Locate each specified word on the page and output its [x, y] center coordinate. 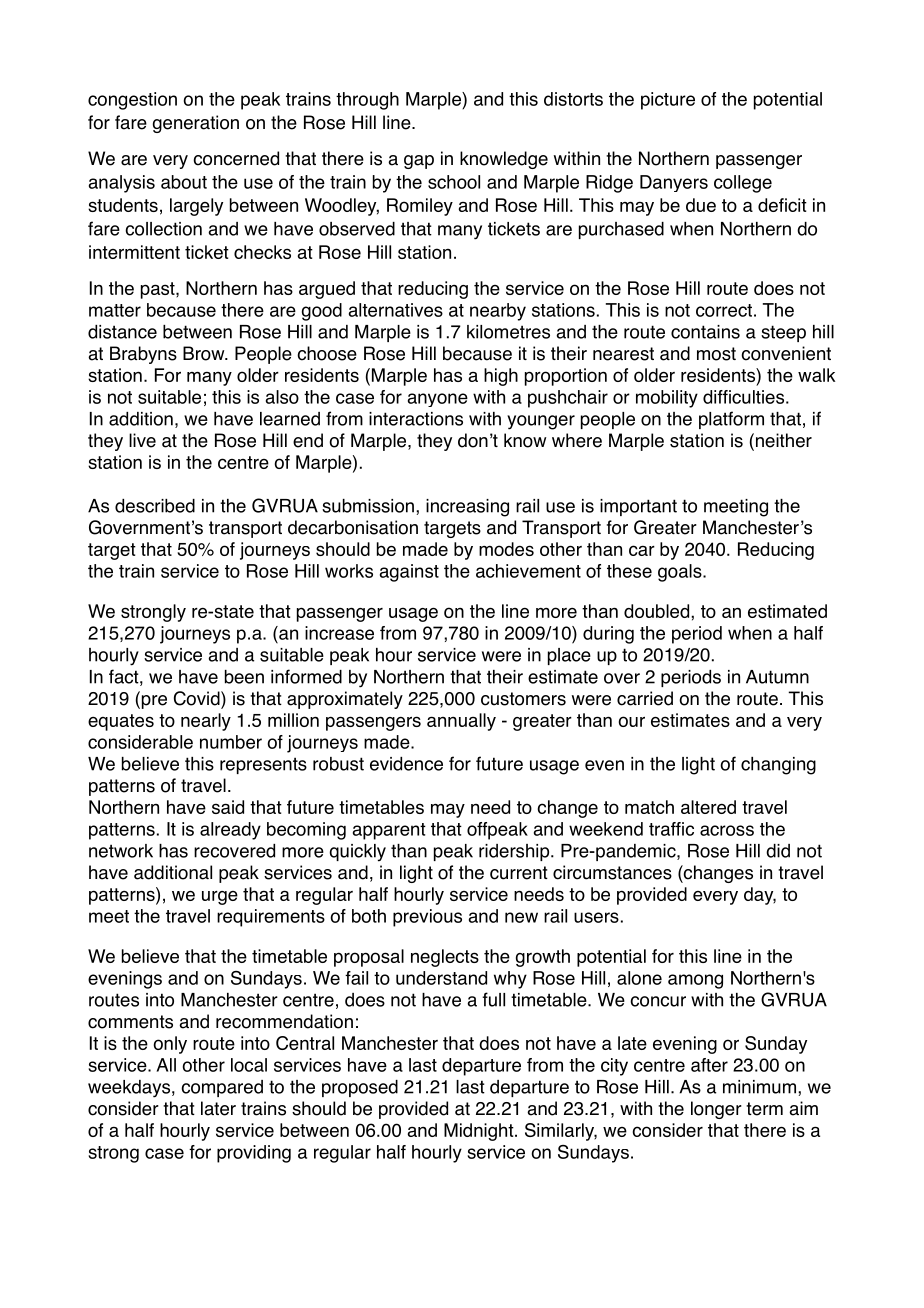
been [244, 677]
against [409, 573]
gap [419, 162]
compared [222, 1088]
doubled [658, 611]
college [743, 184]
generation [196, 124]
